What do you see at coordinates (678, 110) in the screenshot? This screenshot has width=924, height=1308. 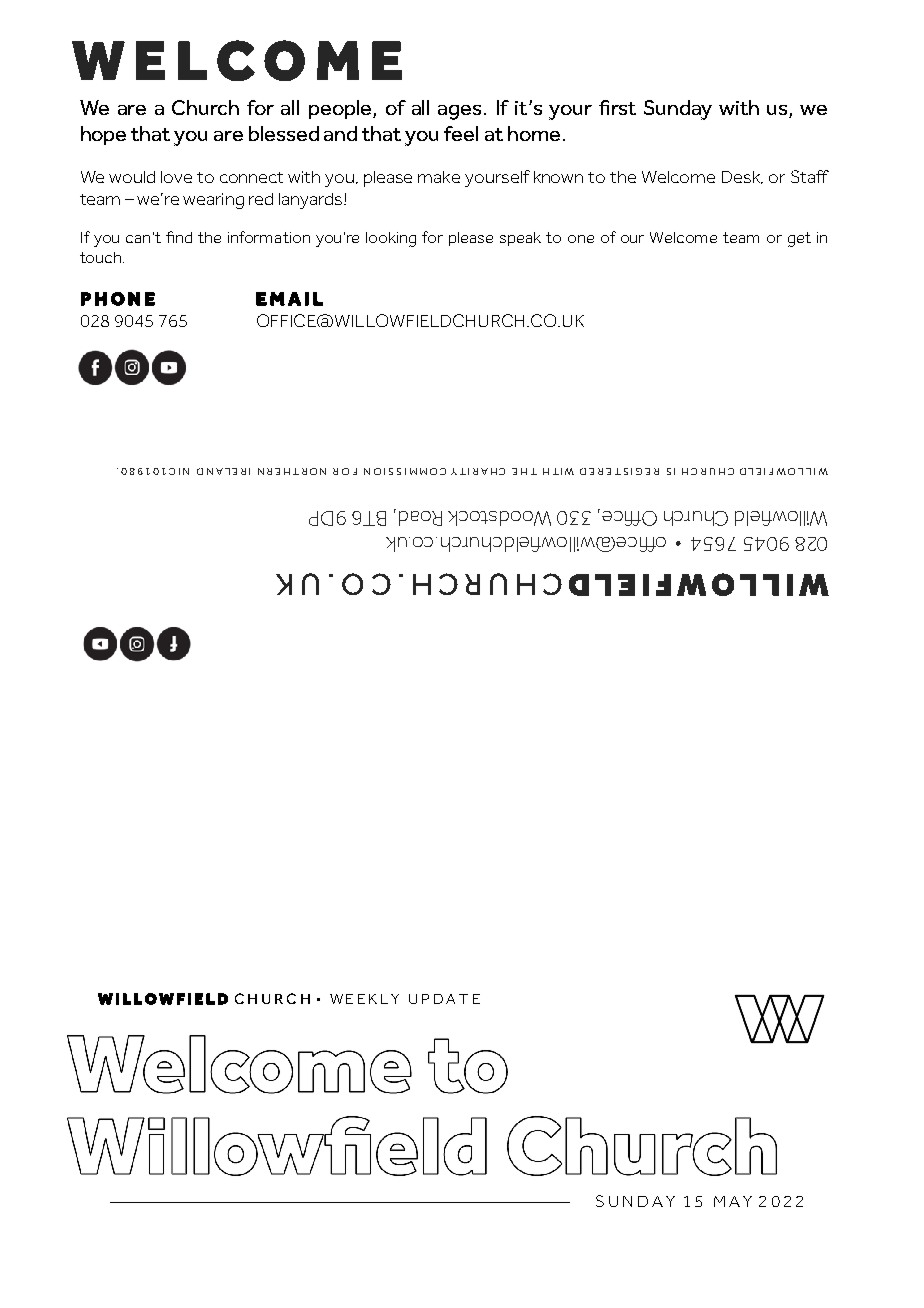 I see `Sunday` at bounding box center [678, 110].
